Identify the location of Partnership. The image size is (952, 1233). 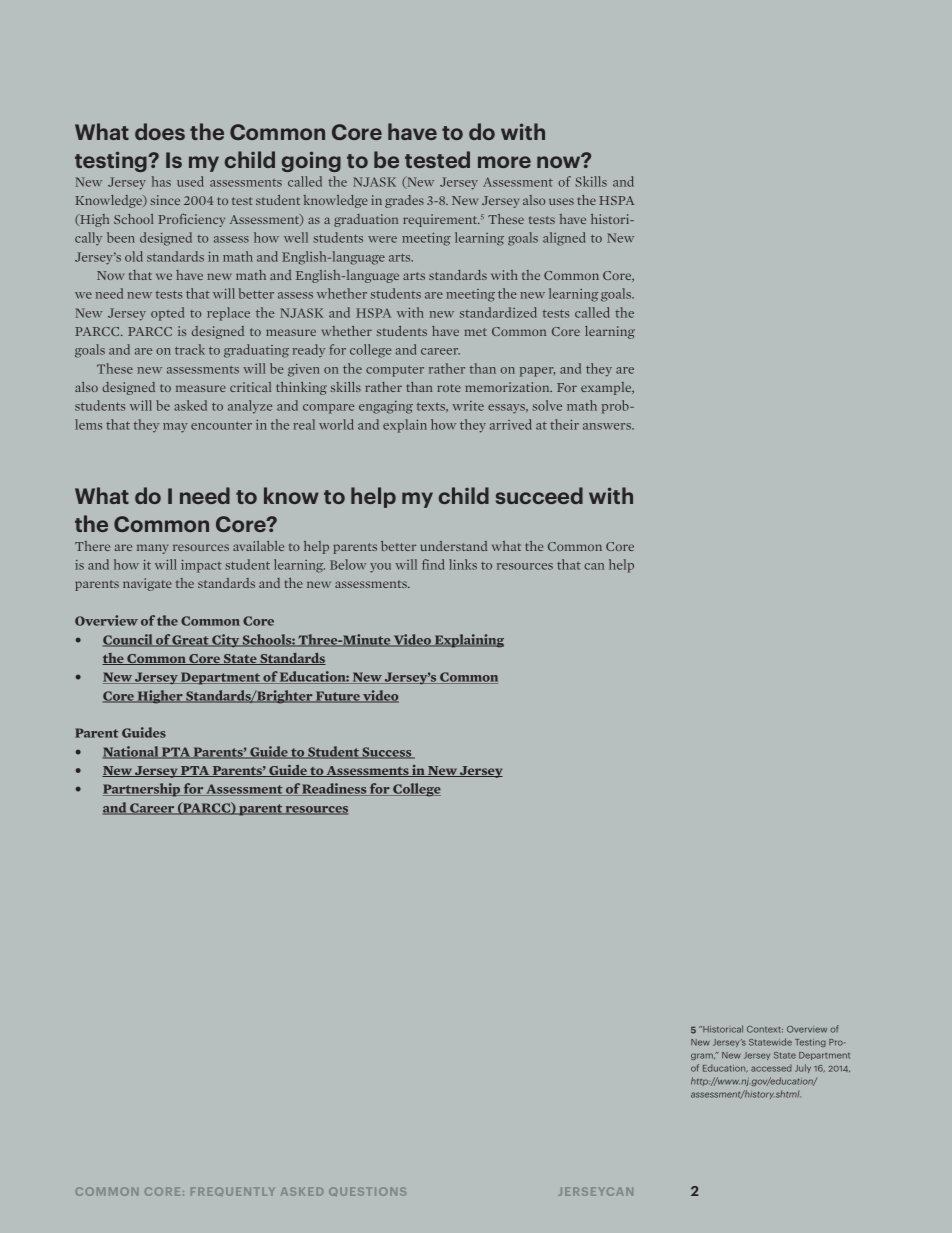
(142, 790).
